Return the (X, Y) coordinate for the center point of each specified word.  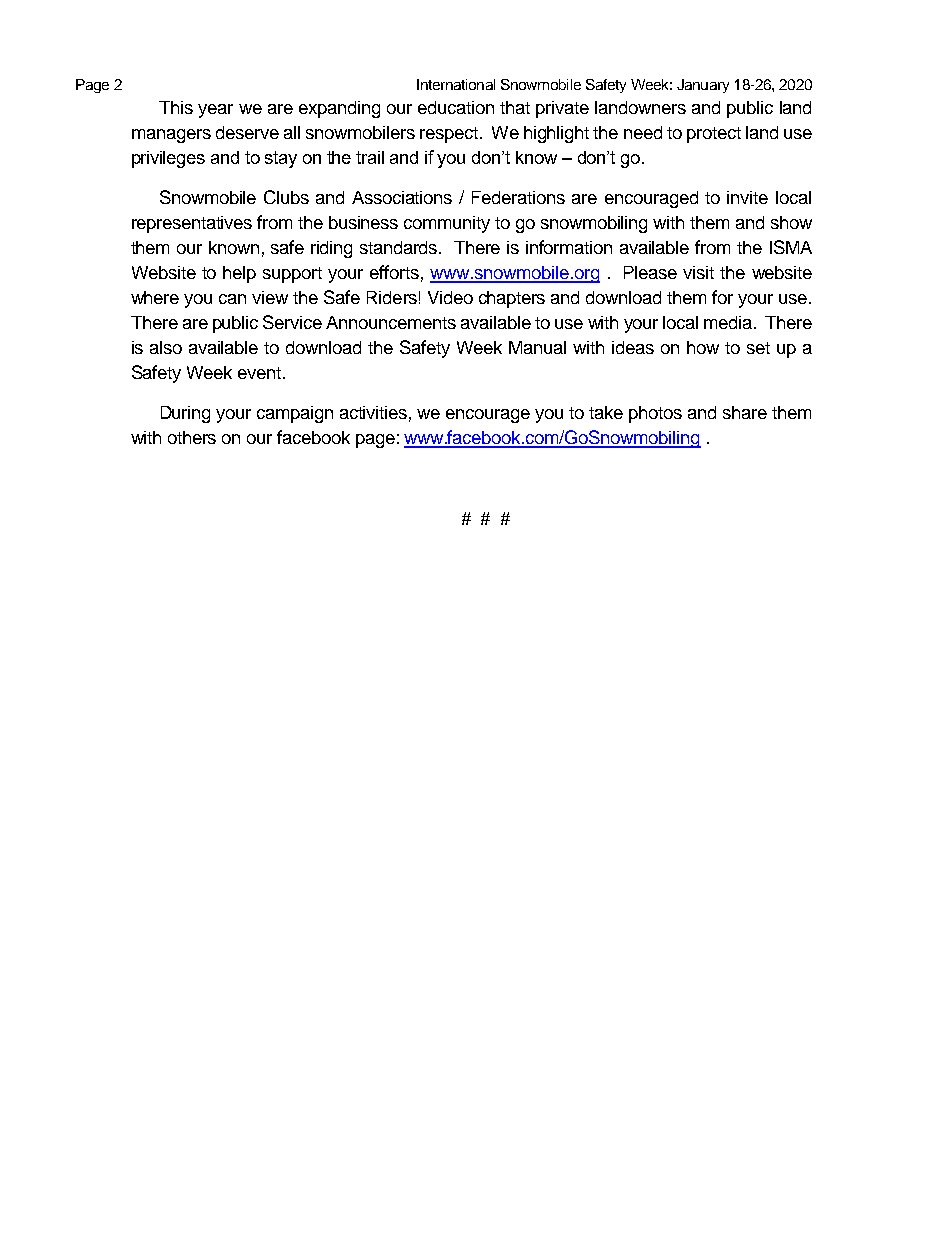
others (192, 437)
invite (747, 197)
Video (450, 297)
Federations (518, 197)
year (215, 111)
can (232, 299)
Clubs (286, 197)
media (728, 322)
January (703, 86)
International (456, 84)
